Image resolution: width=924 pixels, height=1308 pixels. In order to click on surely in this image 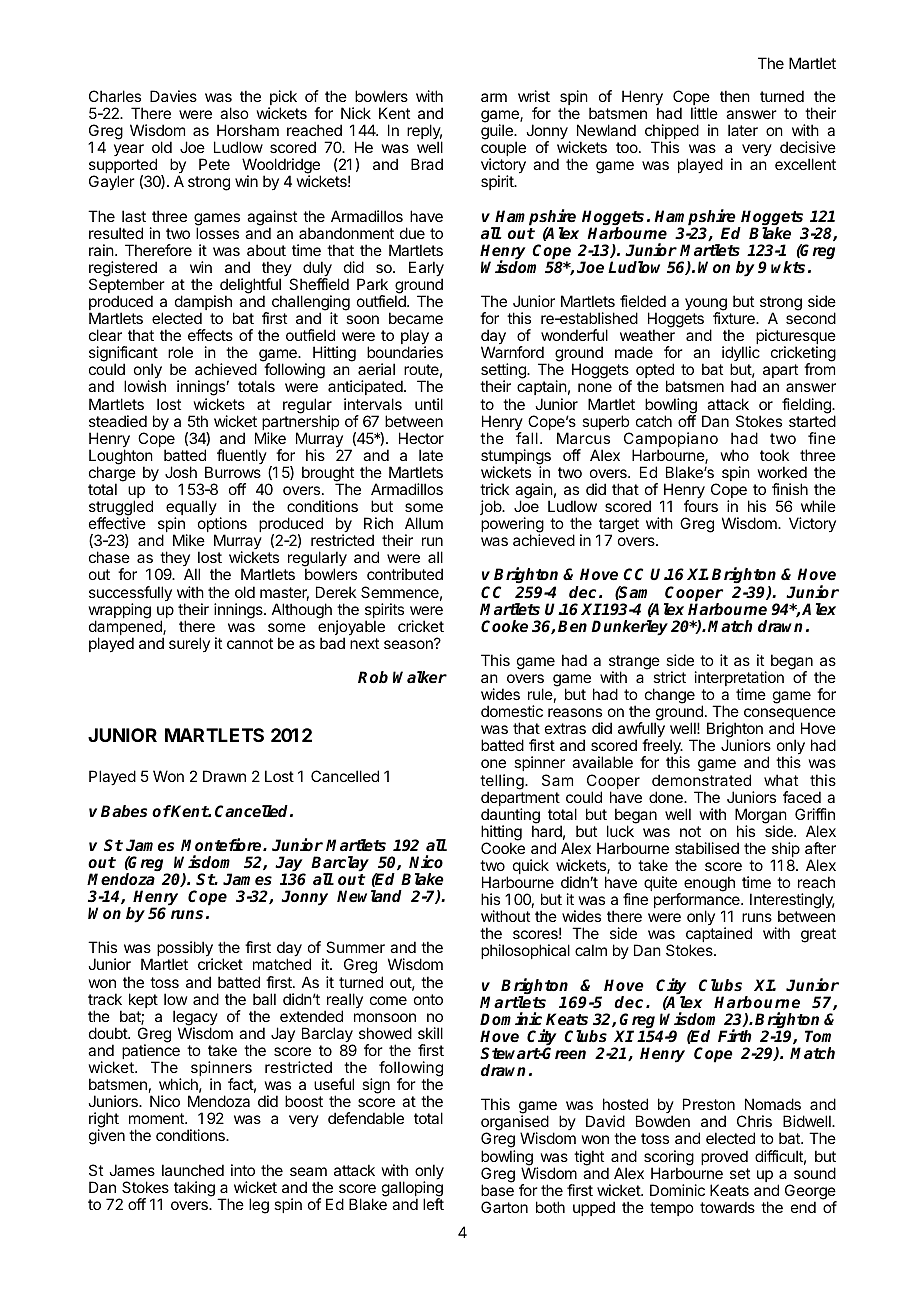, I will do `click(189, 644)`.
